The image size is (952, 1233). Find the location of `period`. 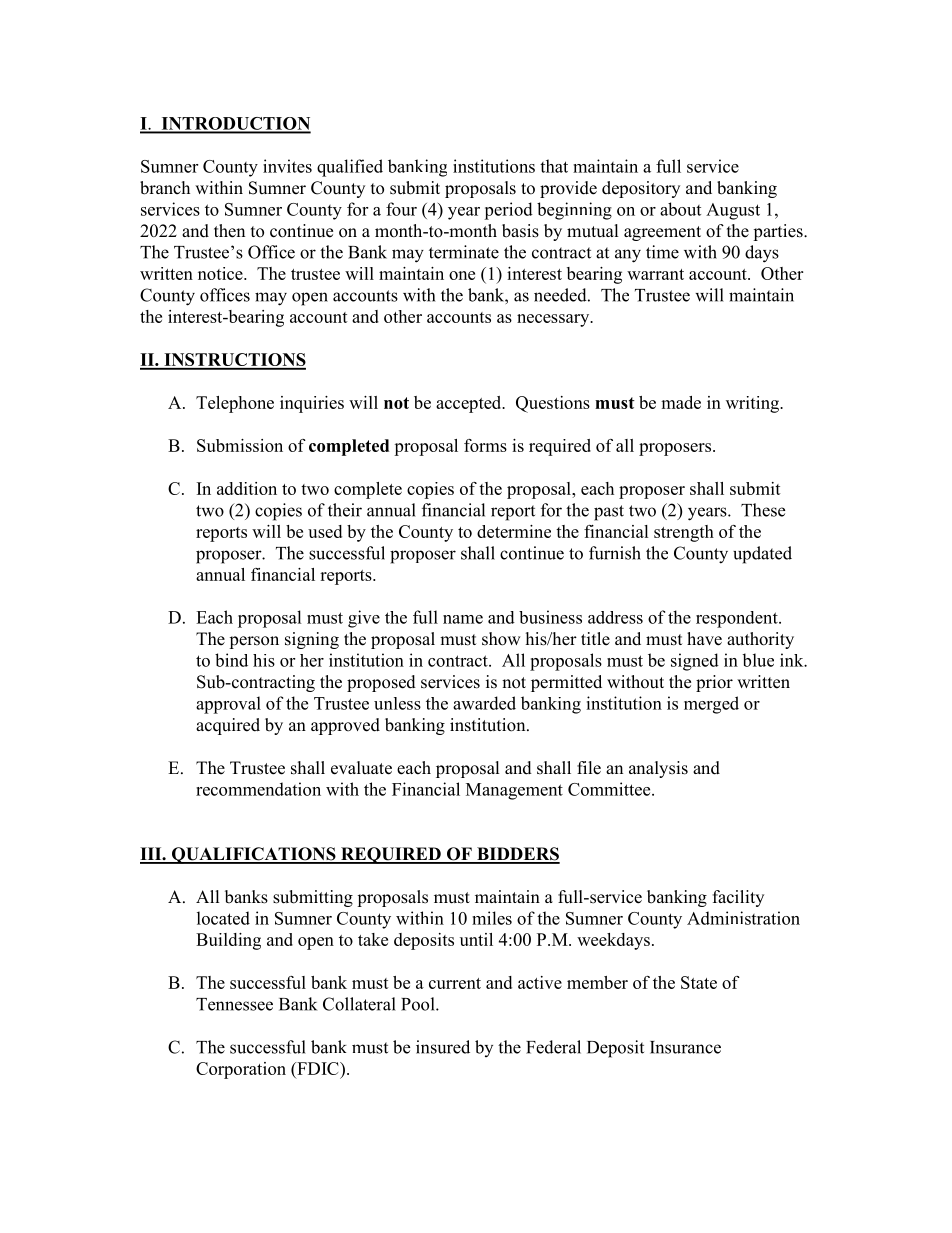

period is located at coordinates (508, 211).
